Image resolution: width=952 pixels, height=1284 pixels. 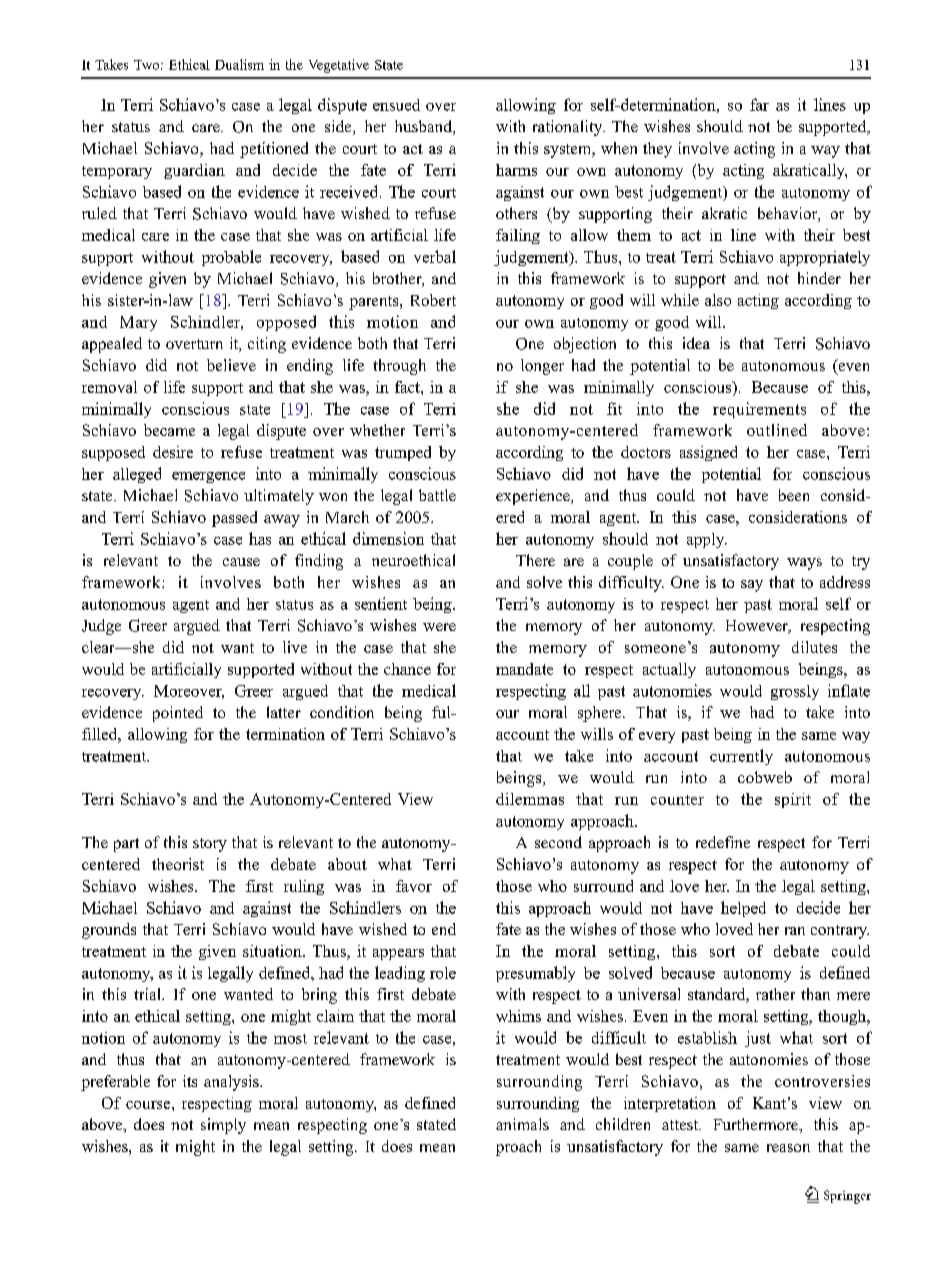 What do you see at coordinates (759, 410) in the screenshot?
I see `requirements` at bounding box center [759, 410].
